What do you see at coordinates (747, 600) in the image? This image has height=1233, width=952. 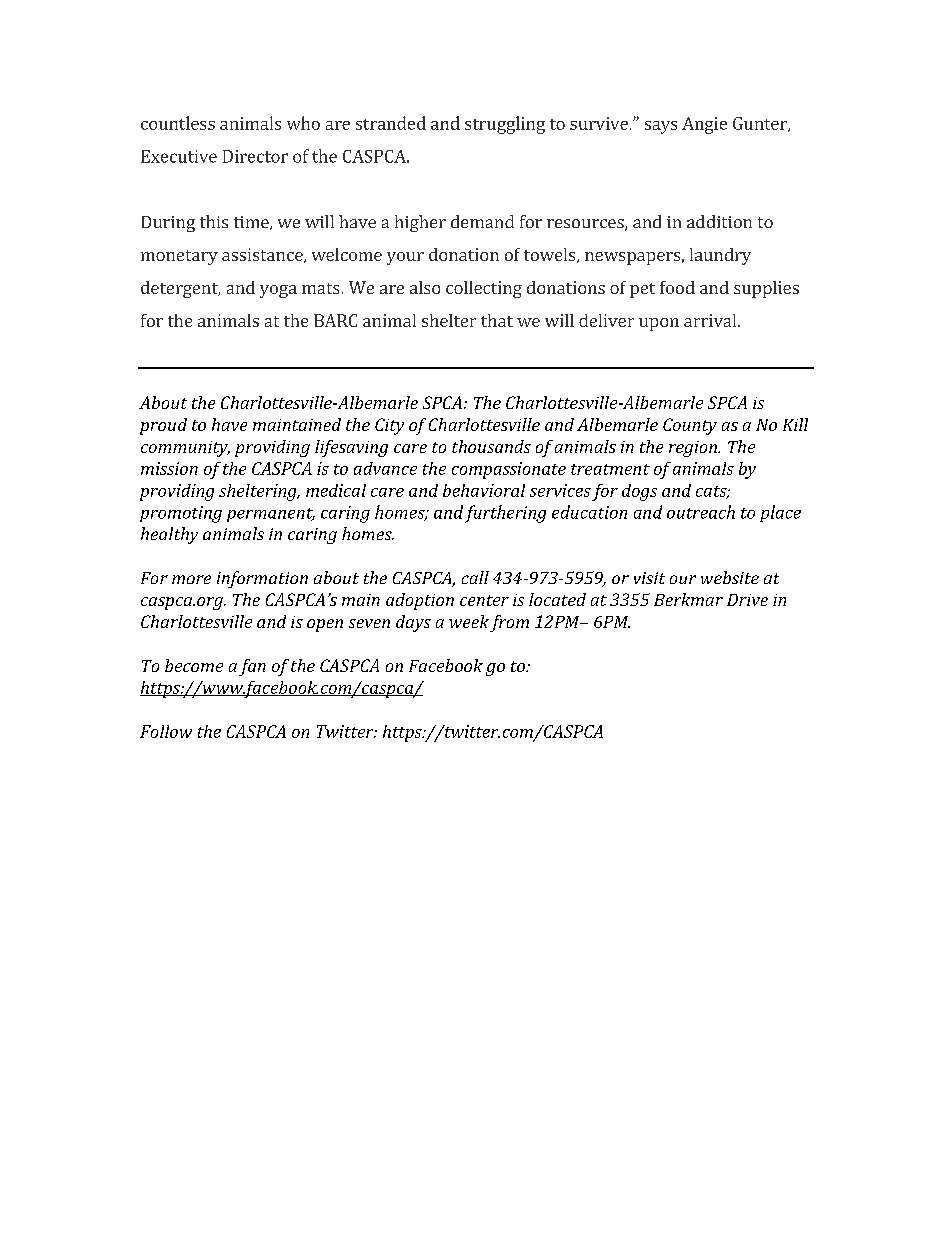 I see `Drive` at bounding box center [747, 600].
